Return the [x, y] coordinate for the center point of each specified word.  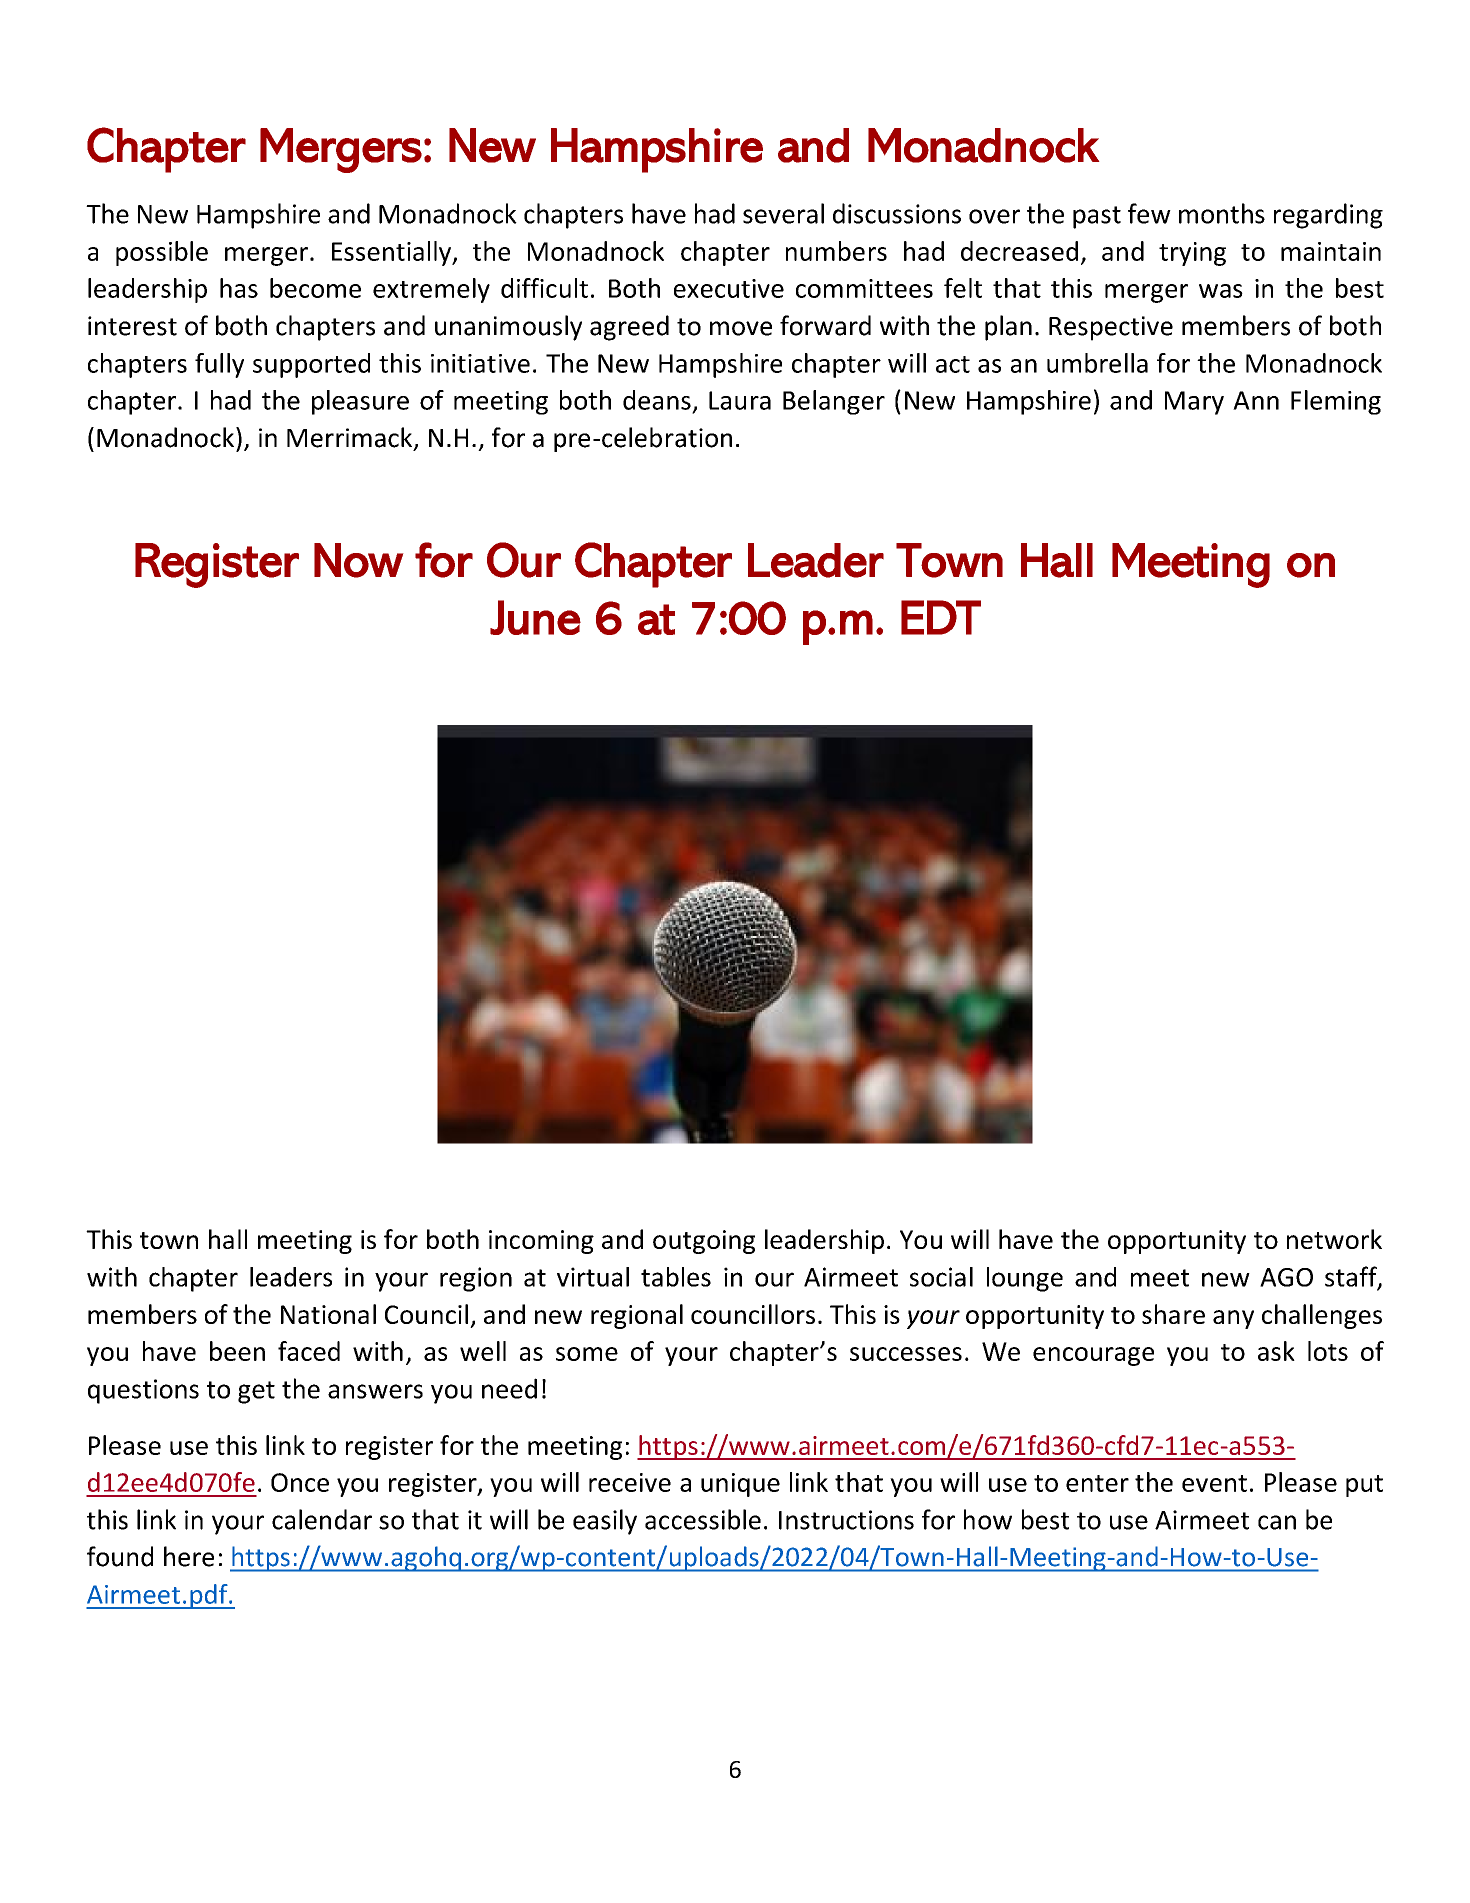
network [1334, 1239]
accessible [703, 1519]
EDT [941, 617]
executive [729, 288]
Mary [1194, 403]
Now [359, 560]
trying [1192, 254]
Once [300, 1482]
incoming [541, 1242]
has [239, 288]
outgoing [704, 1242]
